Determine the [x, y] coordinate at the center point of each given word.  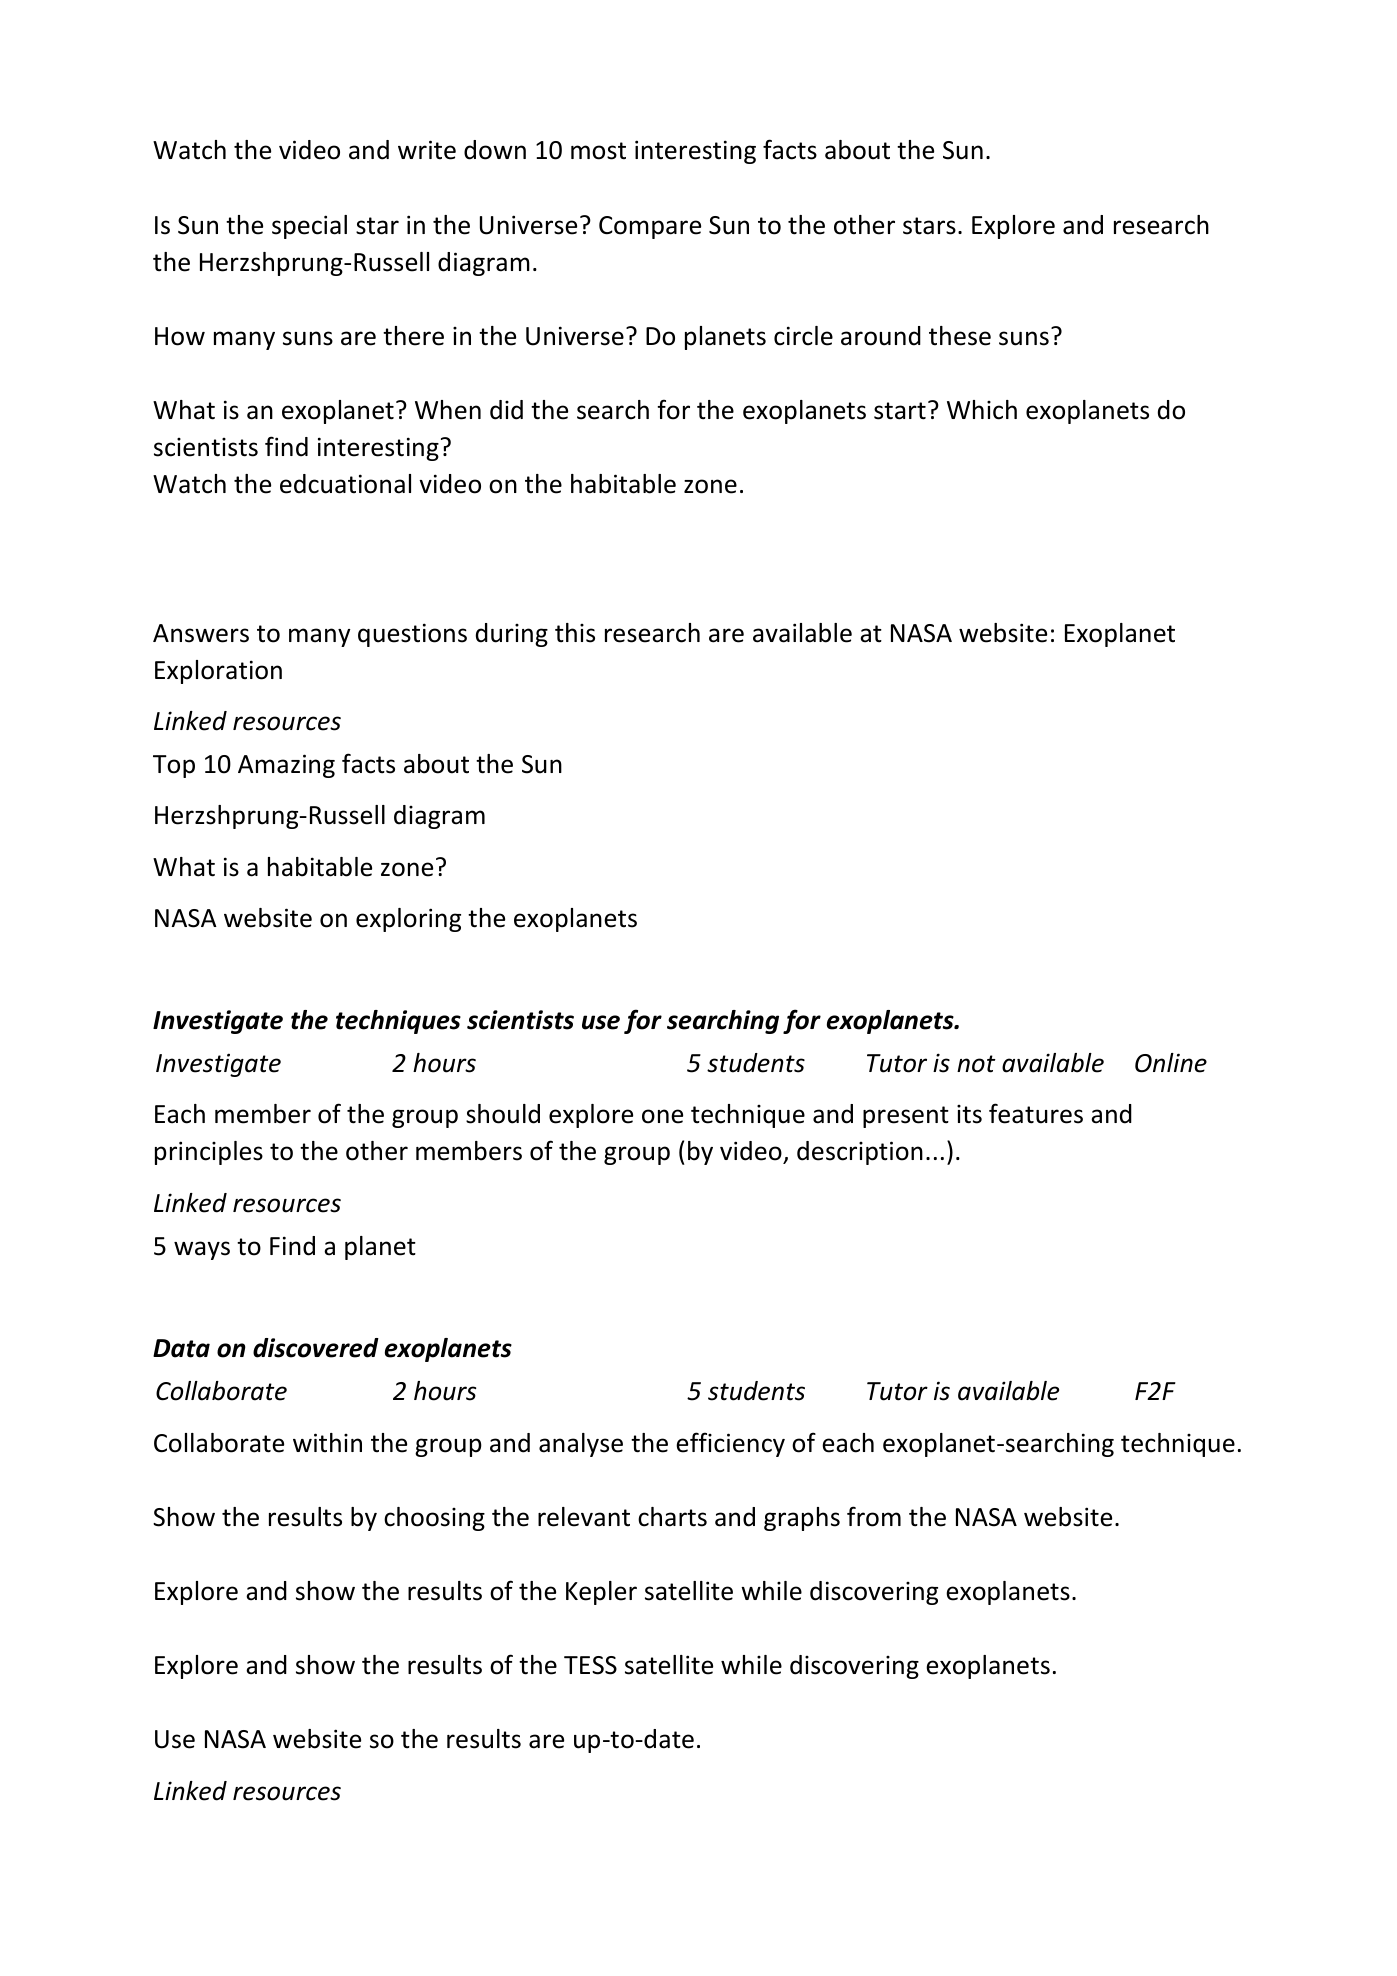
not [976, 1064]
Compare [650, 227]
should [503, 1114]
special [309, 227]
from [874, 1516]
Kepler [601, 1593]
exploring [408, 920]
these [960, 336]
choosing [434, 1519]
